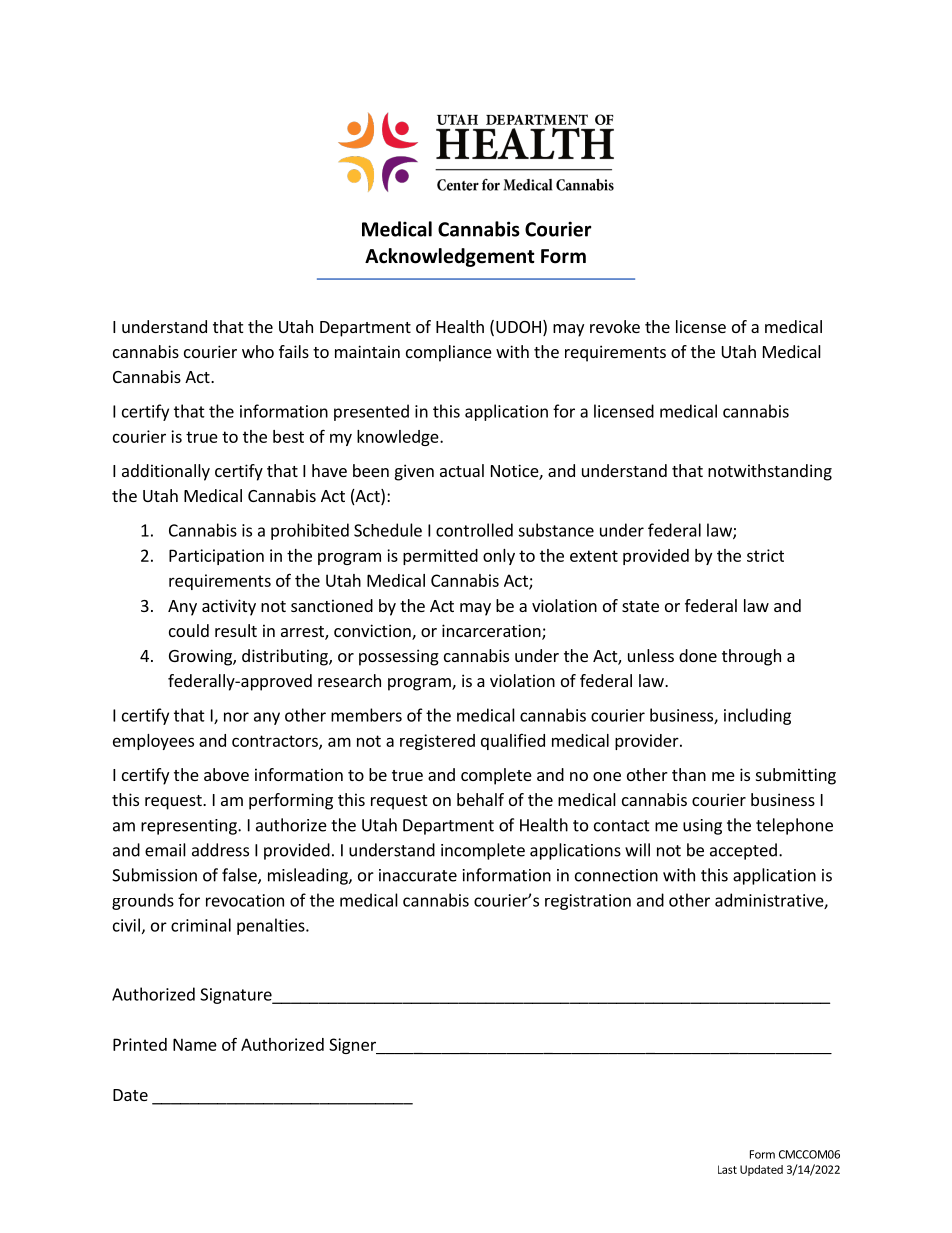 The width and height of the image is (952, 1233). I want to click on than, so click(689, 774).
